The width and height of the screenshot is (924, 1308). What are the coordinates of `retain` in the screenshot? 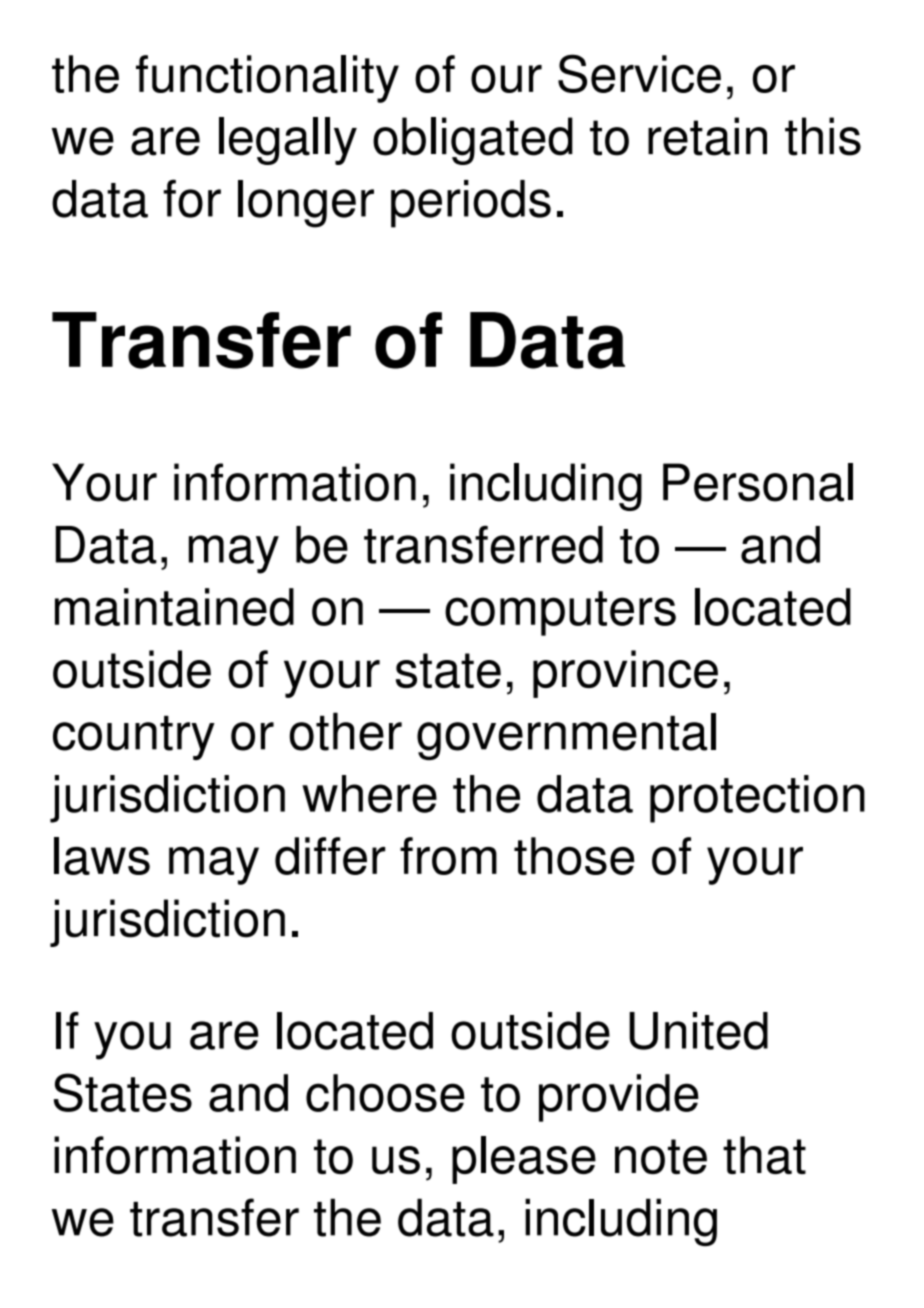 It's located at (707, 136).
